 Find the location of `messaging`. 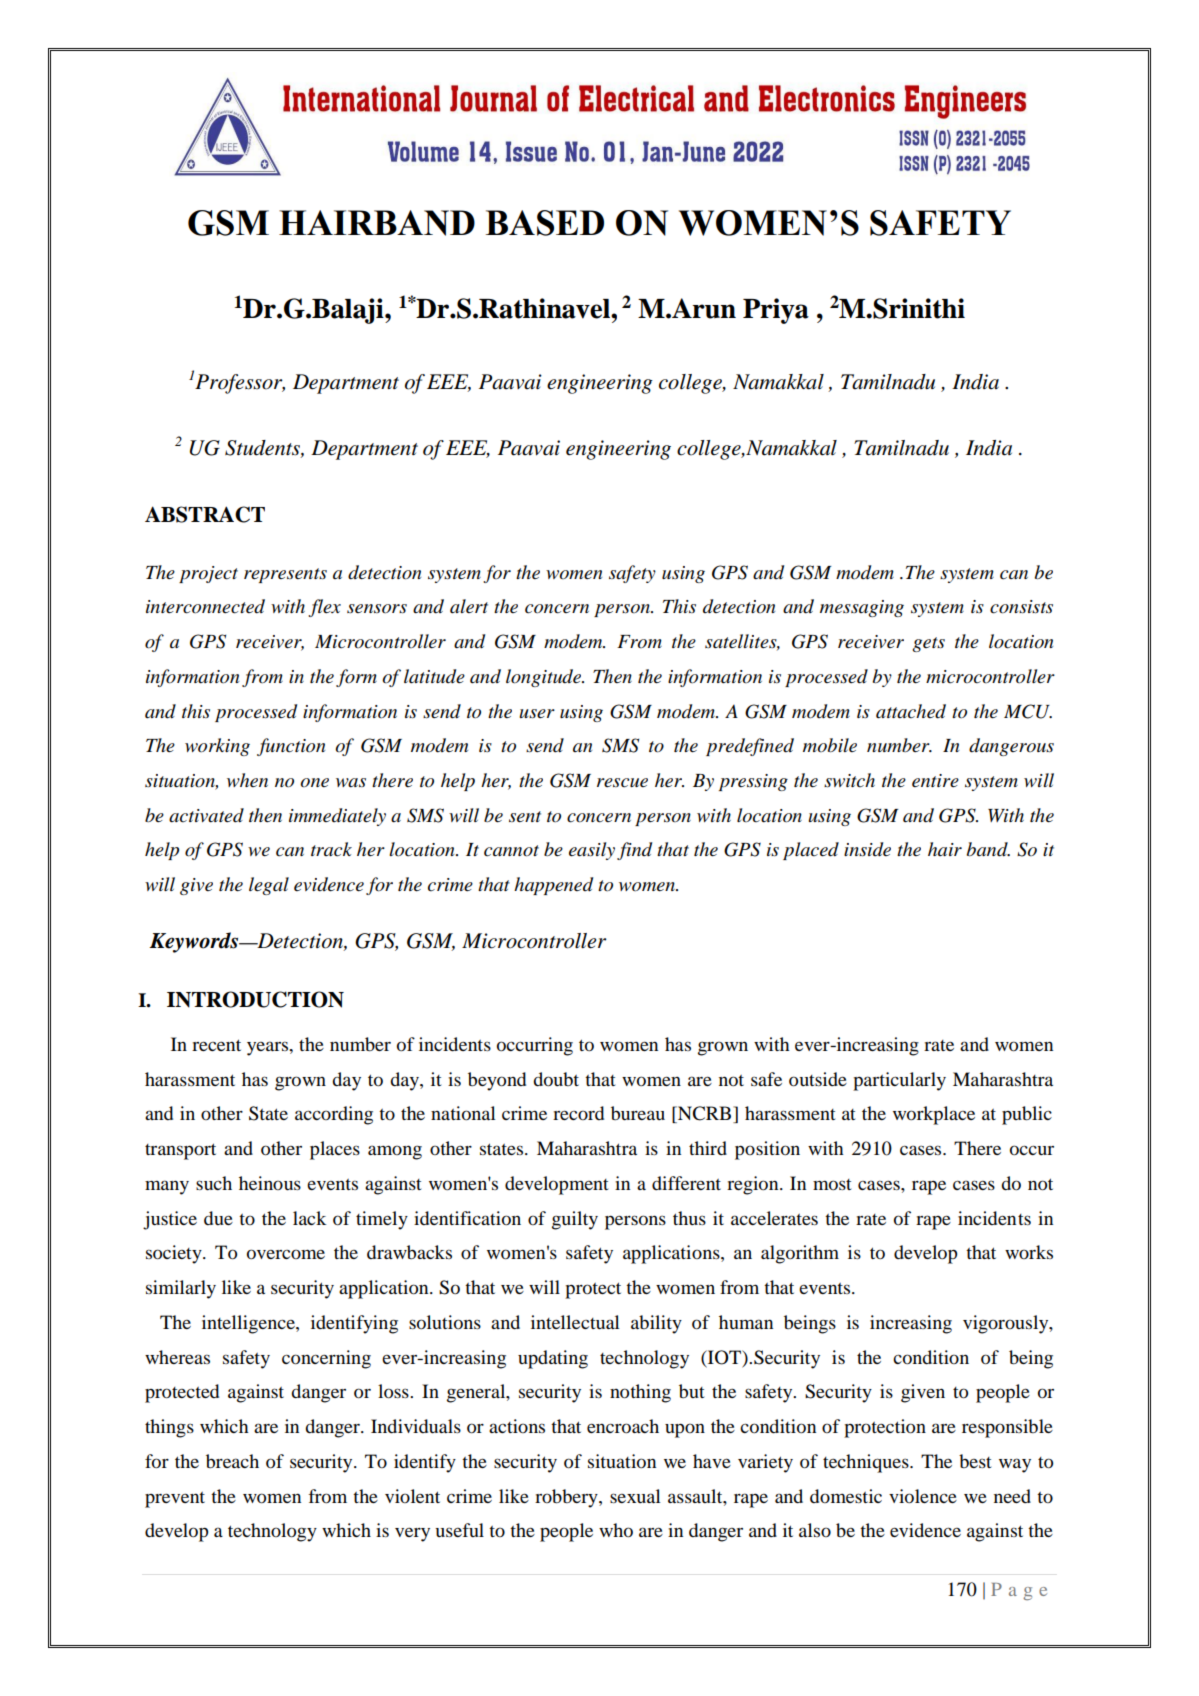

messaging is located at coordinates (862, 608).
